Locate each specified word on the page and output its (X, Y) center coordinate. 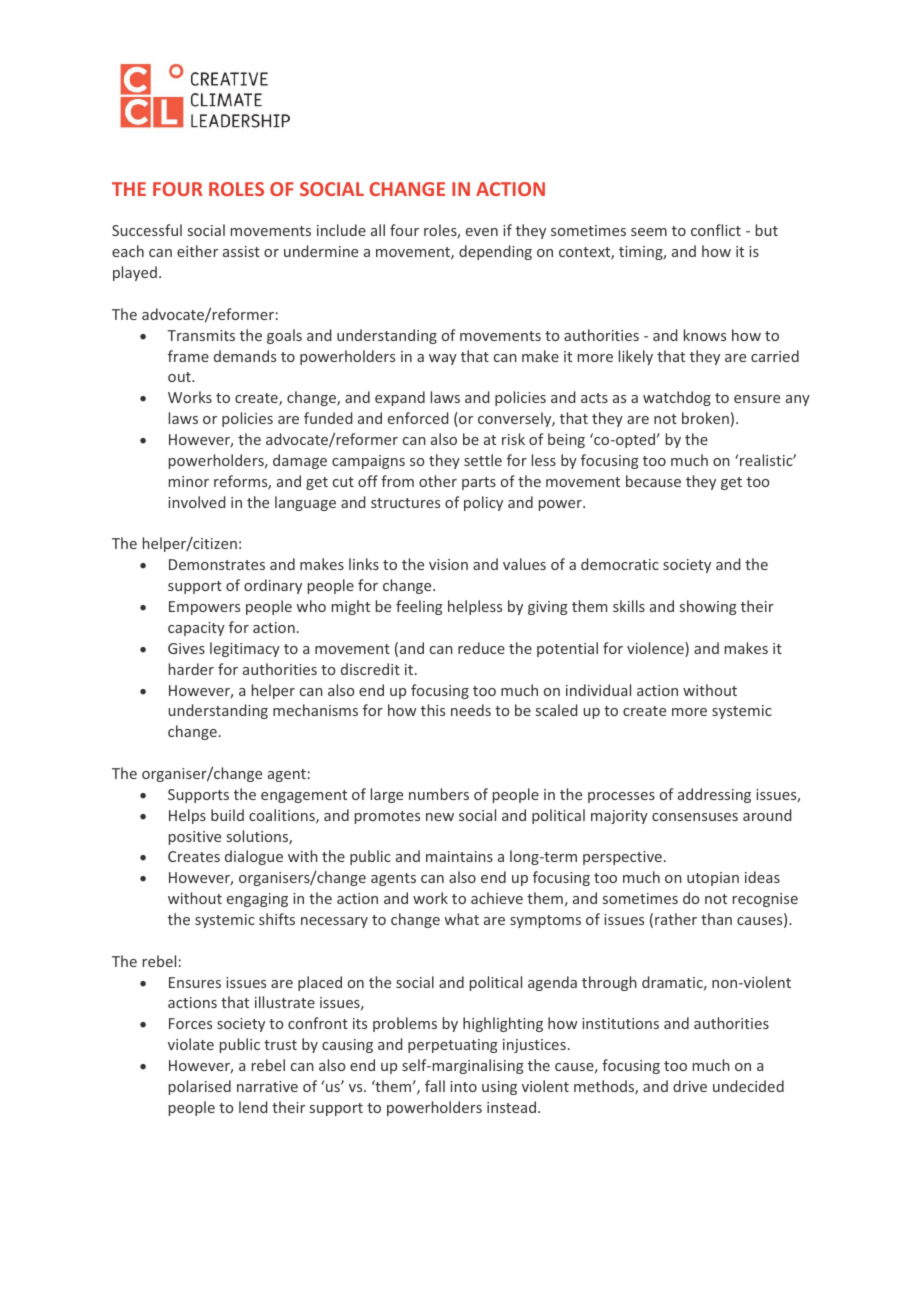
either (197, 251)
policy (483, 503)
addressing (714, 795)
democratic (620, 564)
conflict (716, 230)
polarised (200, 1087)
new (440, 817)
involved (196, 502)
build (227, 815)
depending (495, 252)
